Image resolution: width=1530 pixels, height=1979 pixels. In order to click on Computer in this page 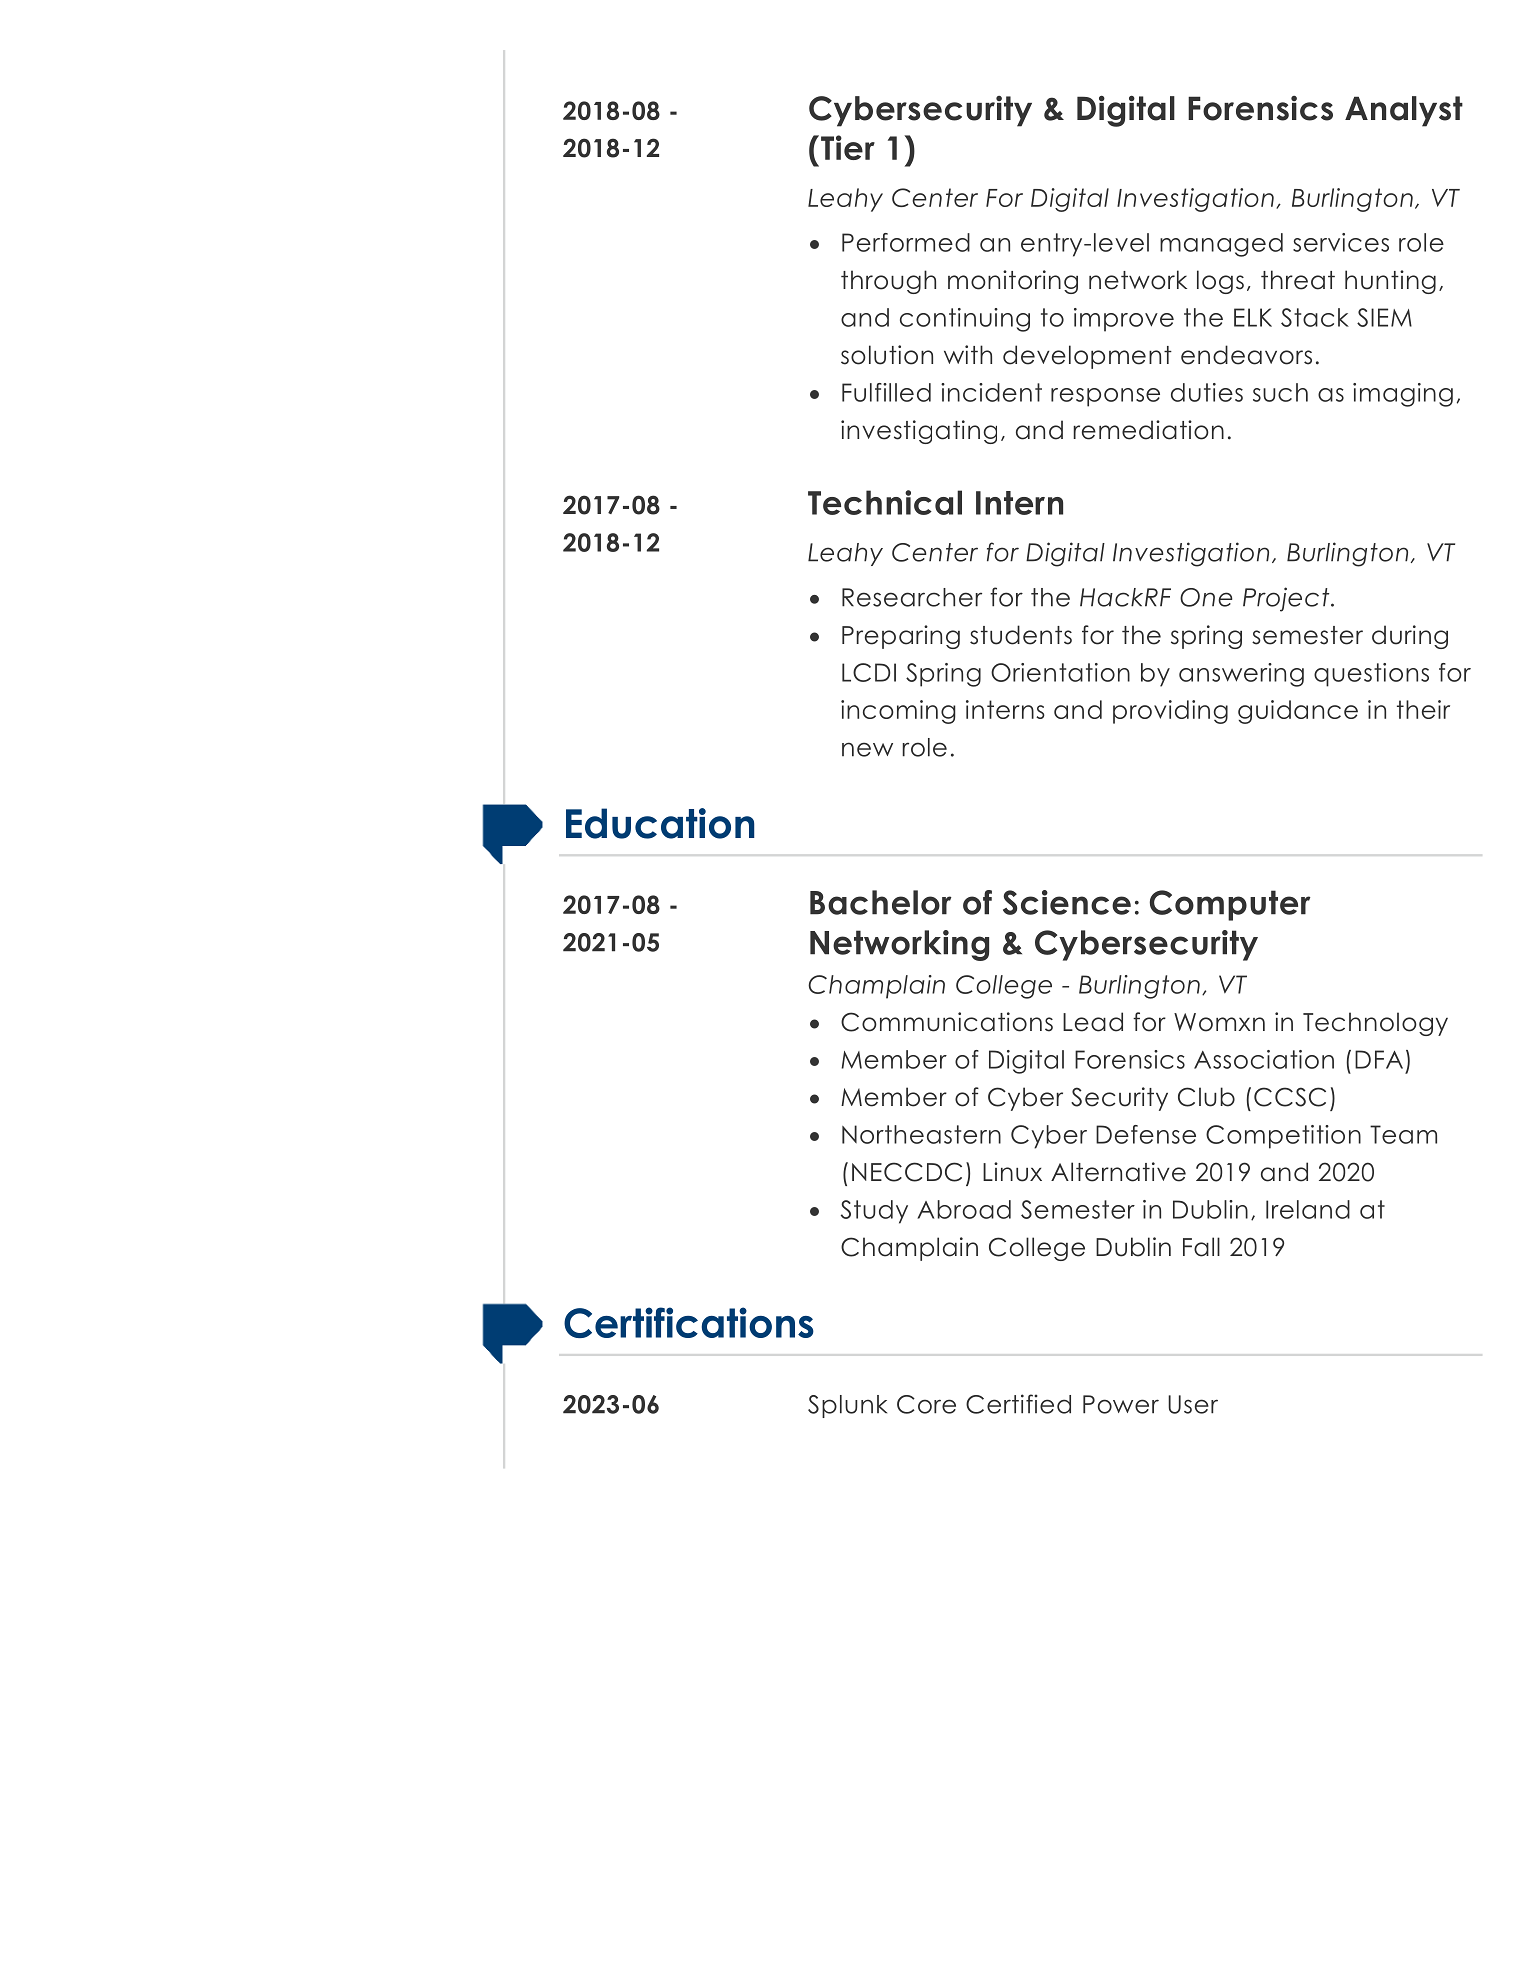, I will do `click(1230, 905)`.
